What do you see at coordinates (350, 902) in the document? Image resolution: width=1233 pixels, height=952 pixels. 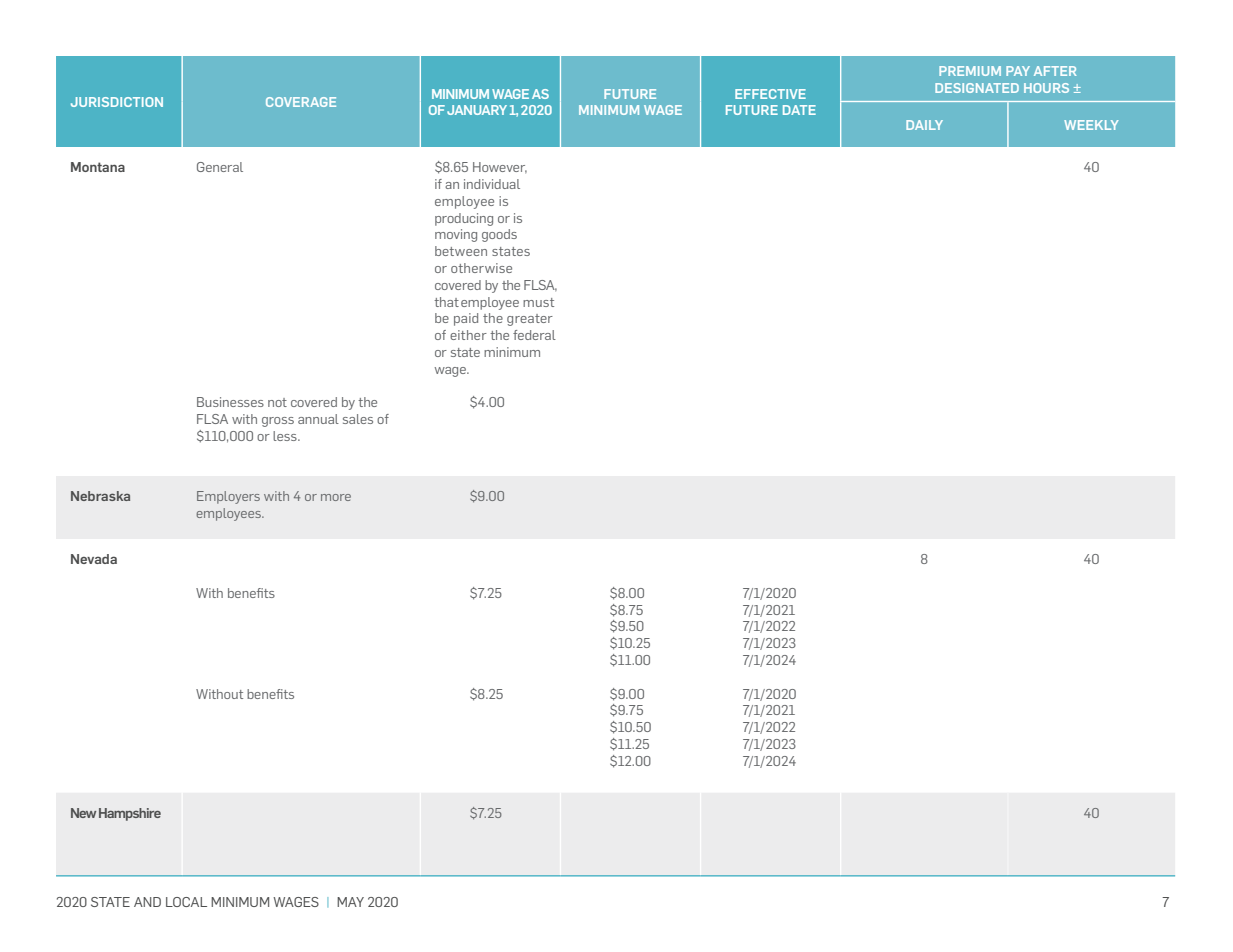 I see `MAY` at bounding box center [350, 902].
